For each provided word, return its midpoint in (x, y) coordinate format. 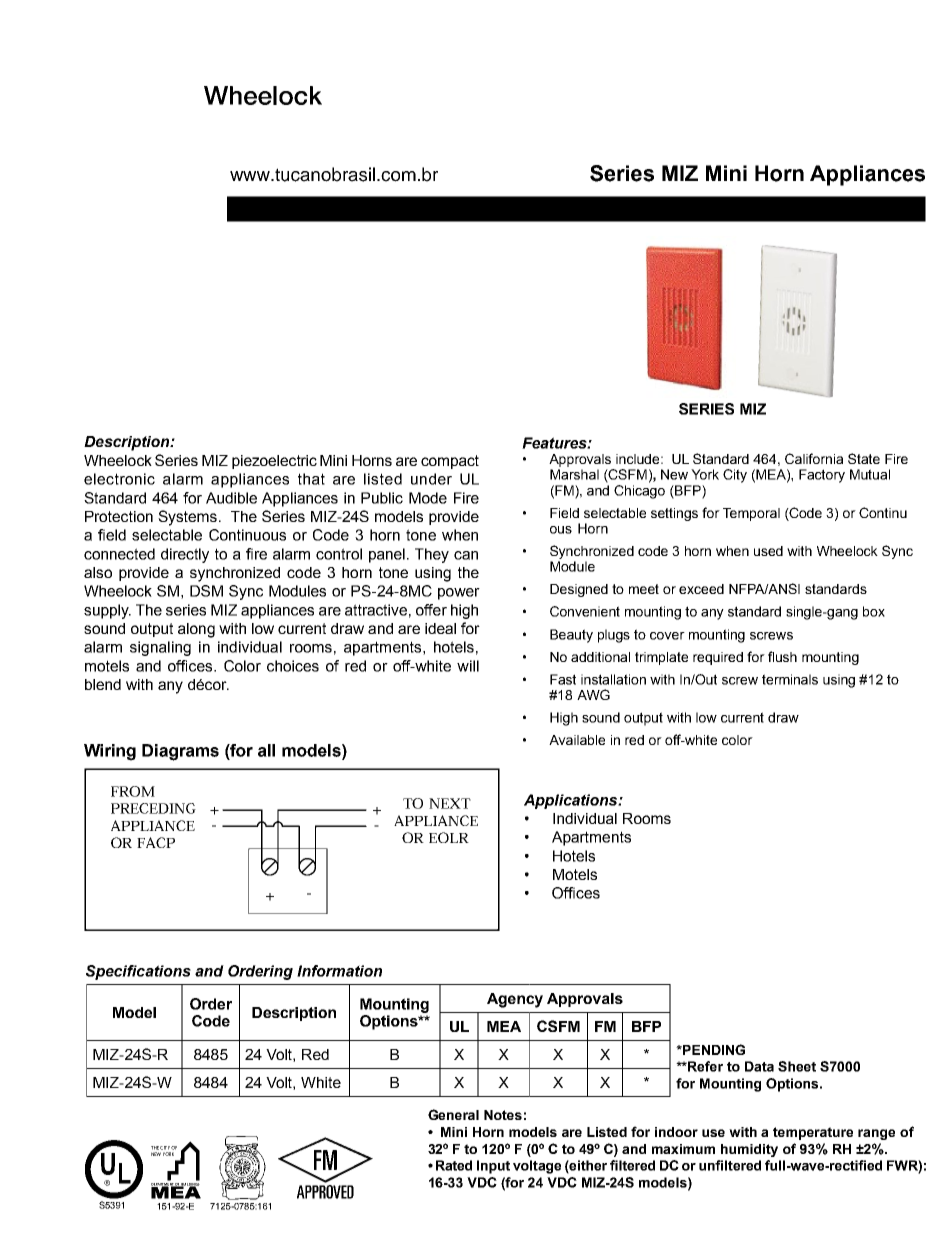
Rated (454, 1165)
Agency (515, 1000)
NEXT (450, 803)
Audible (231, 498)
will (468, 666)
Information (339, 971)
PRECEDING (153, 808)
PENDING (713, 1049)
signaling (160, 648)
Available (577, 740)
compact (450, 462)
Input (493, 1167)
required (718, 658)
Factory (822, 476)
